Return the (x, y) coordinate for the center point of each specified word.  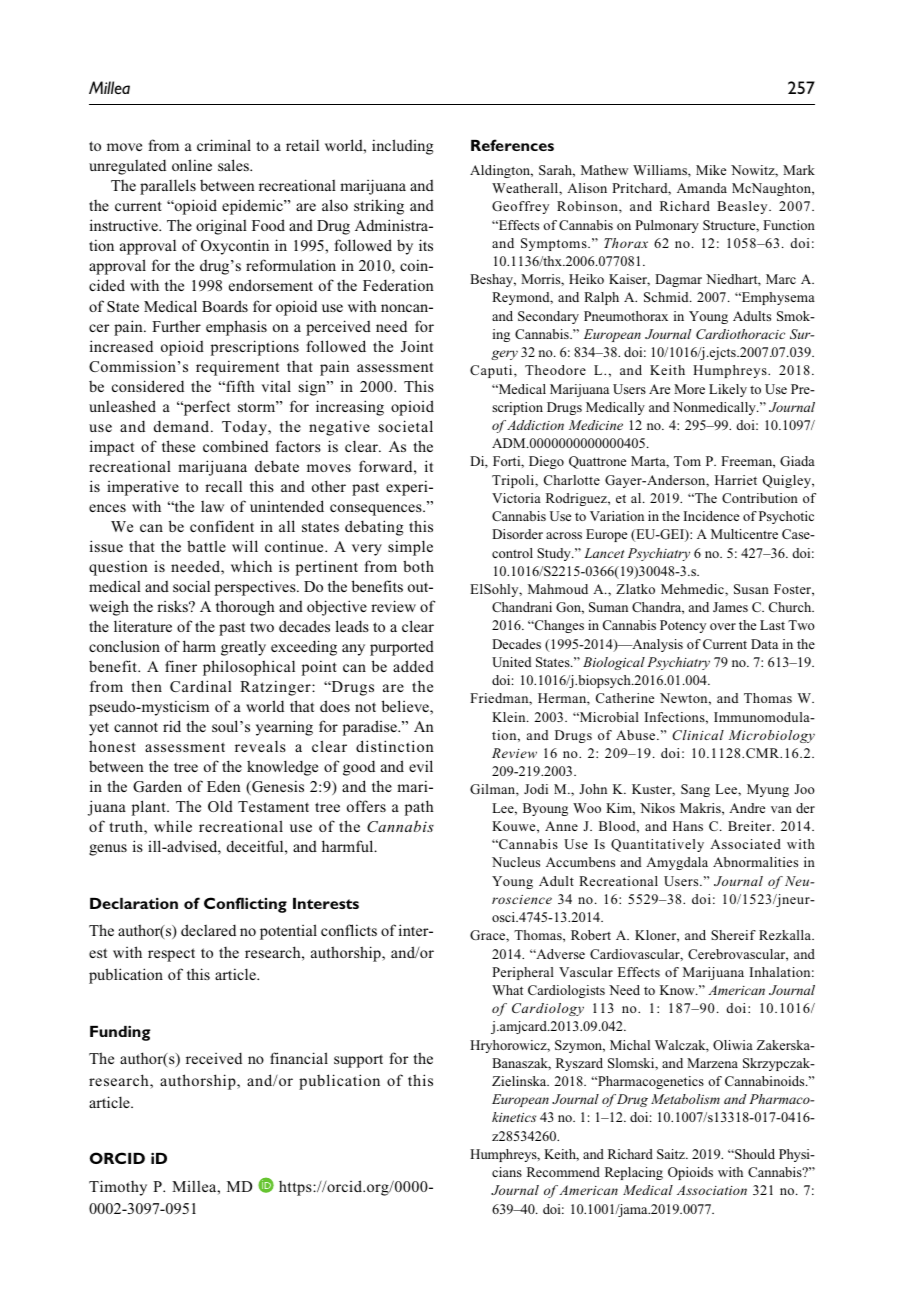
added (413, 666)
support (358, 1061)
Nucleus (516, 862)
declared (208, 930)
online (192, 165)
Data (764, 644)
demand (183, 426)
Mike (711, 170)
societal (406, 426)
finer (181, 666)
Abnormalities (755, 862)
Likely (728, 390)
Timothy (118, 1188)
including (402, 147)
